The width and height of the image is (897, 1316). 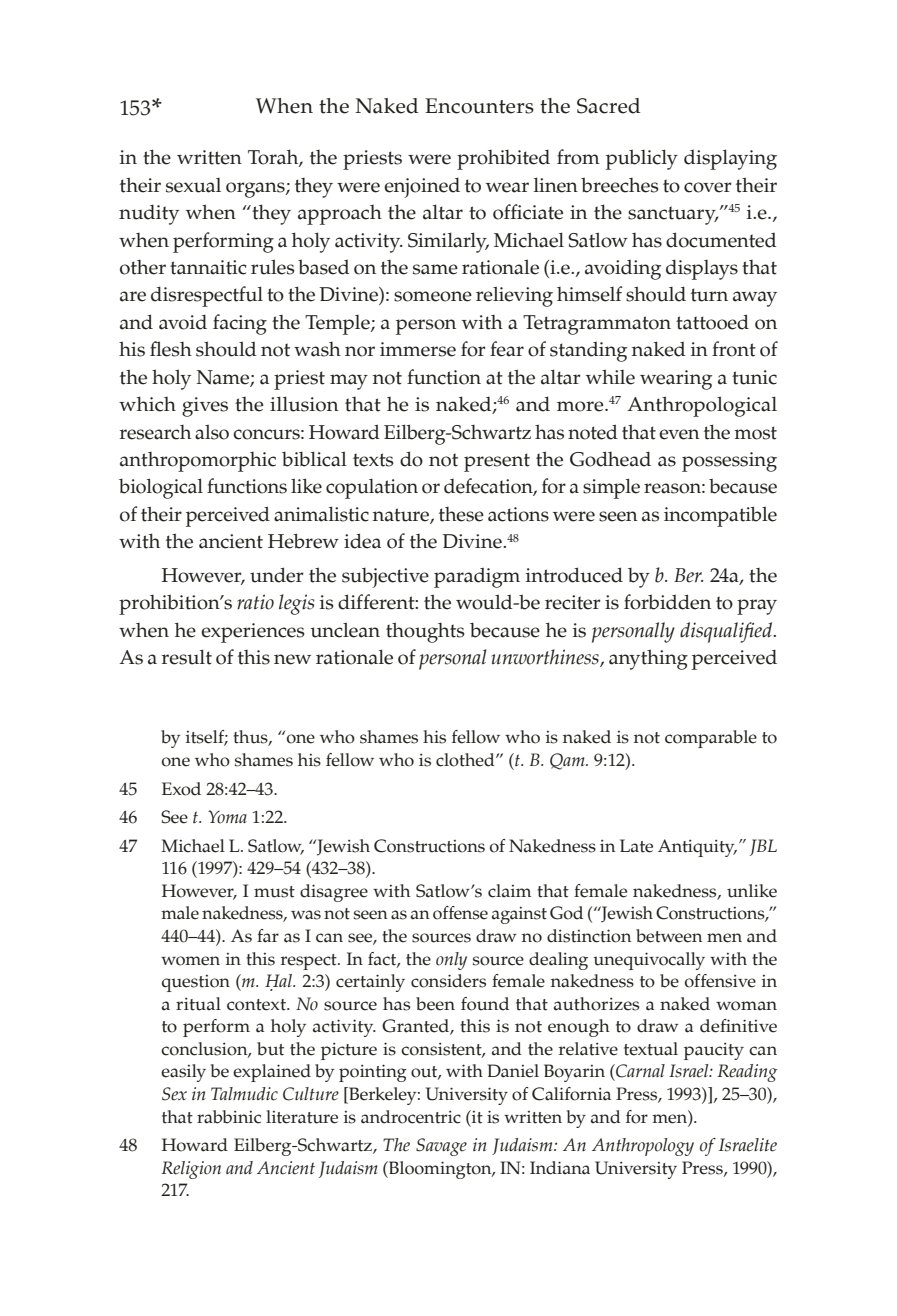 I want to click on Encounters, so click(x=479, y=106).
